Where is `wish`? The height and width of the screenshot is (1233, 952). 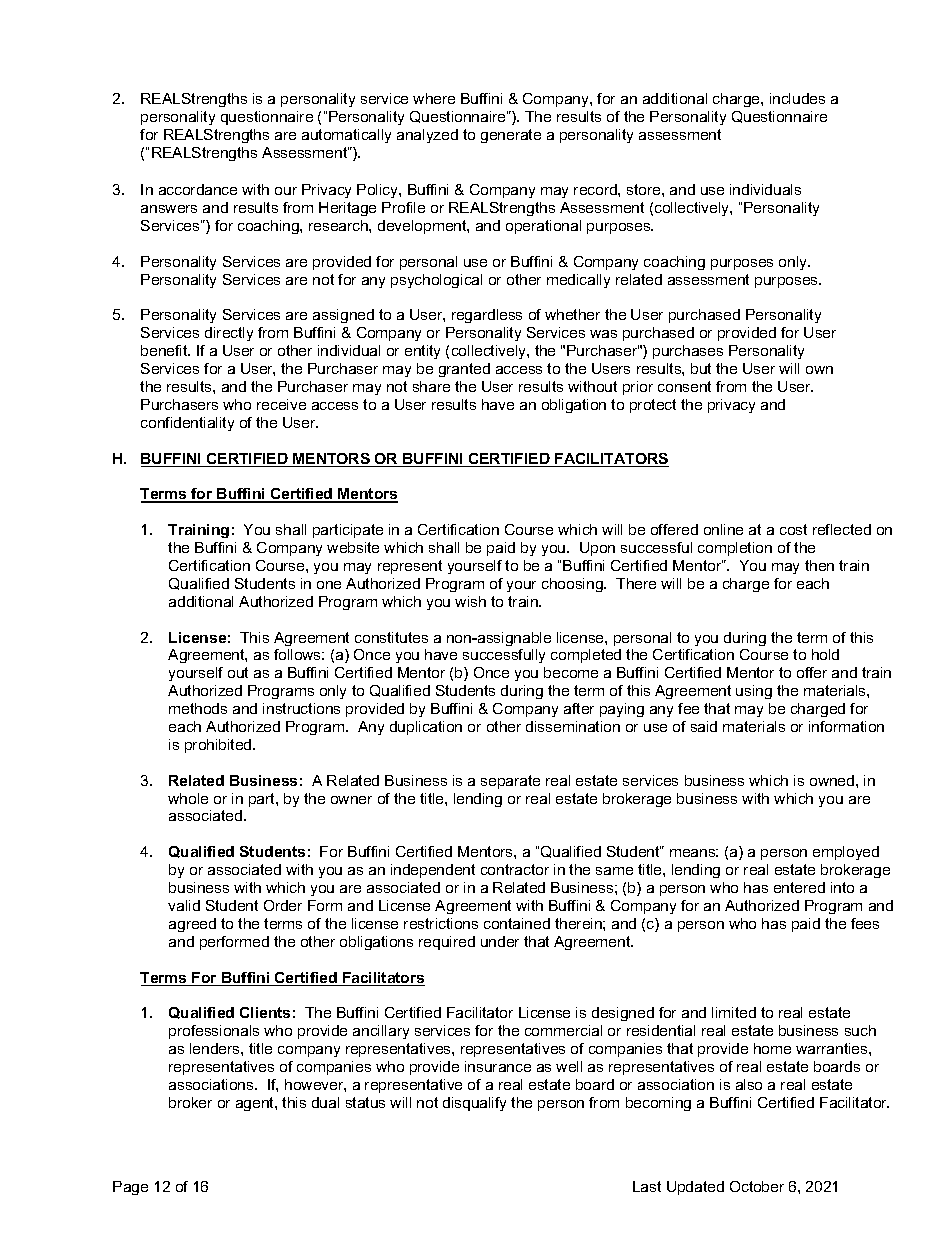 wish is located at coordinates (470, 601).
